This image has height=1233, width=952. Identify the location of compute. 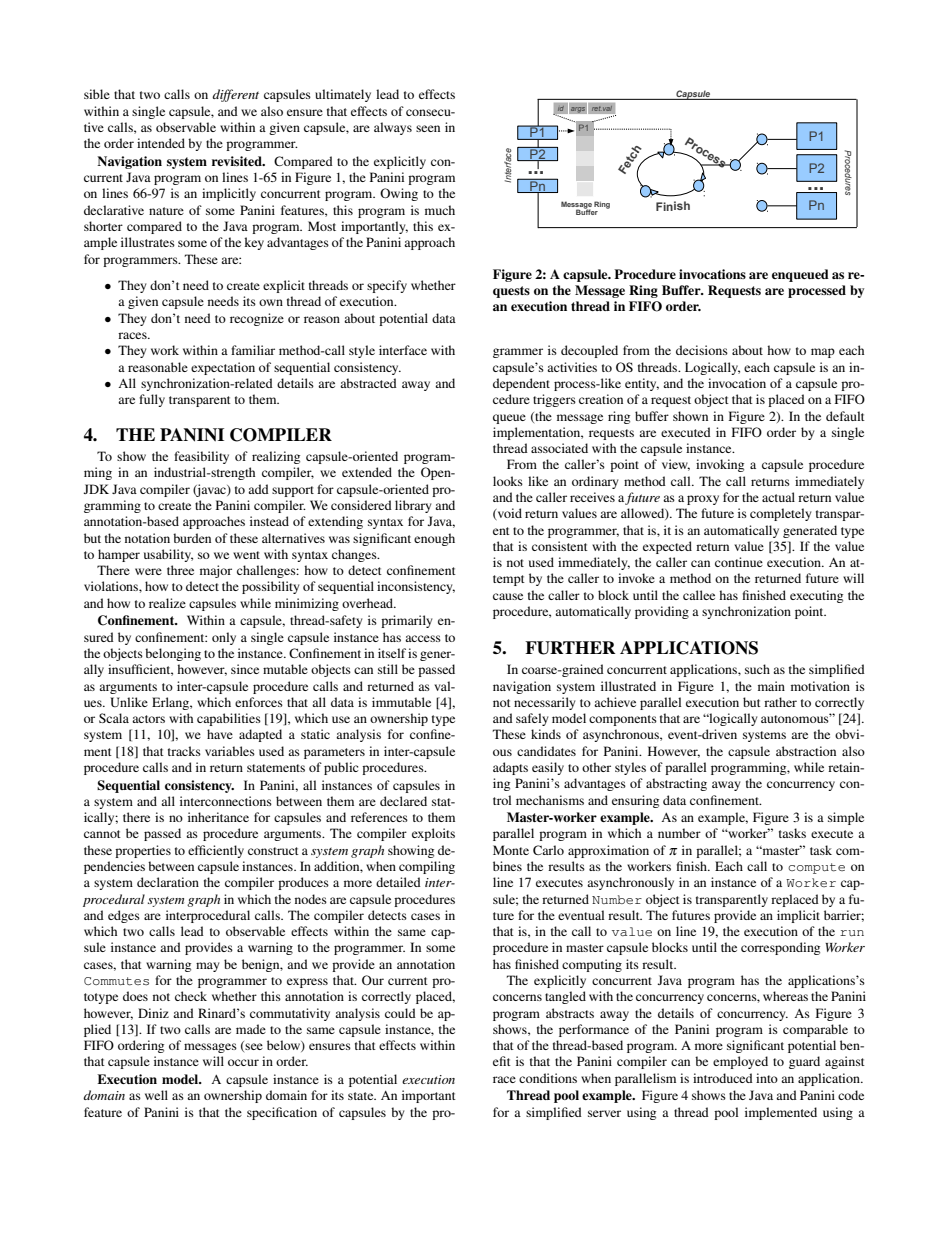
(816, 868).
